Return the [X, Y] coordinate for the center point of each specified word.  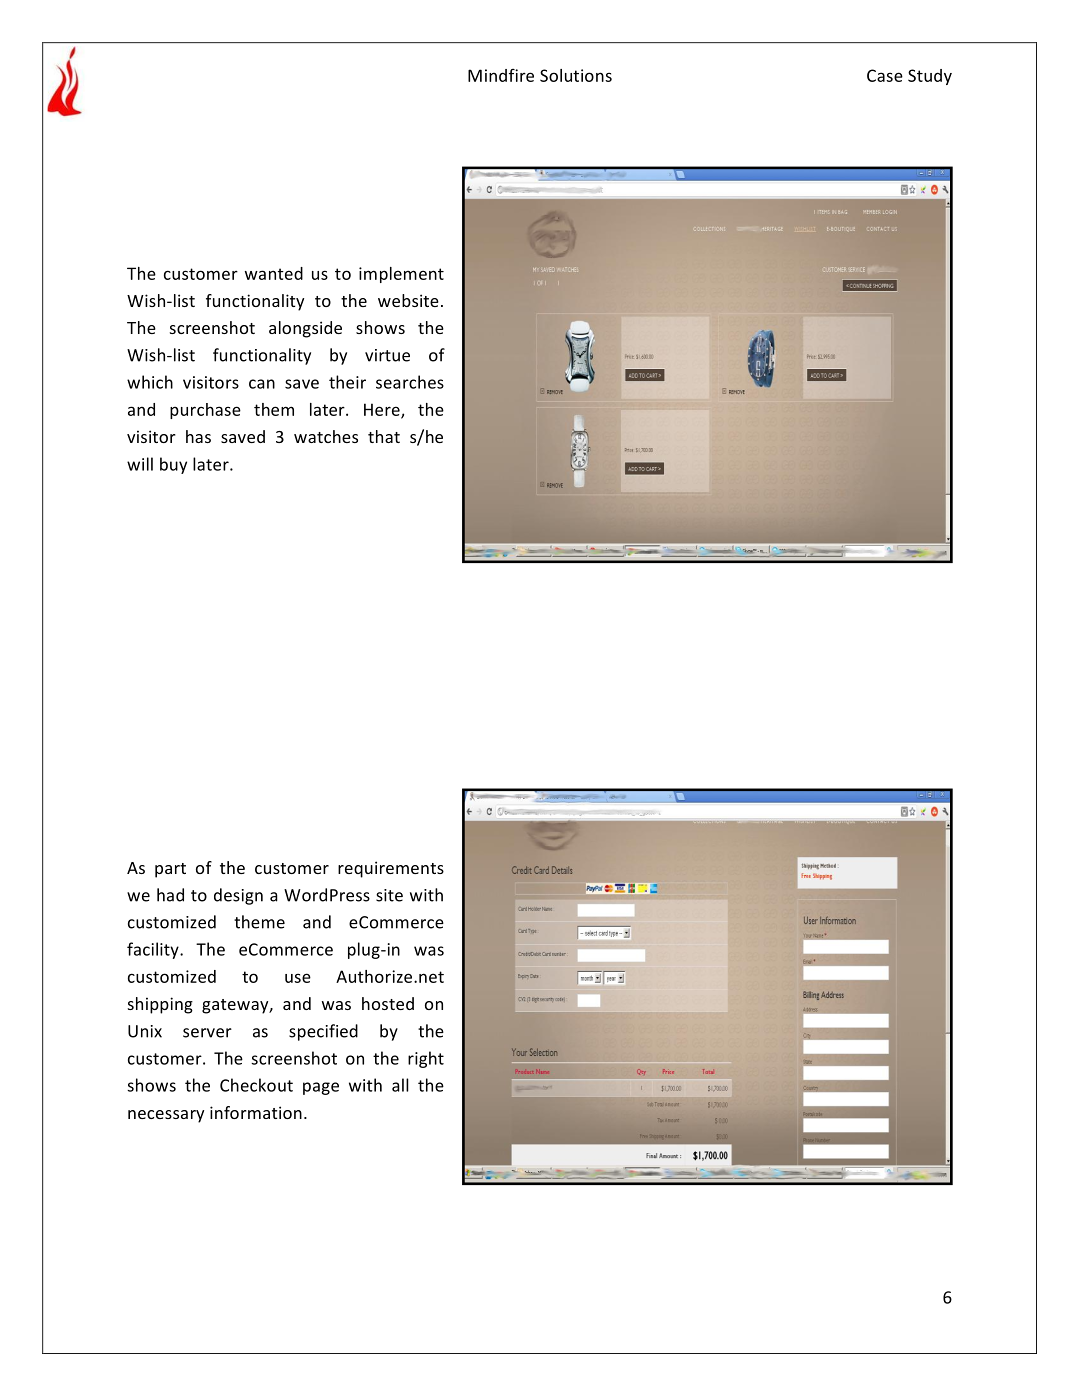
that [384, 436]
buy [173, 465]
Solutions [576, 75]
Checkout [256, 1085]
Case [885, 75]
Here [383, 410]
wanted [274, 273]
